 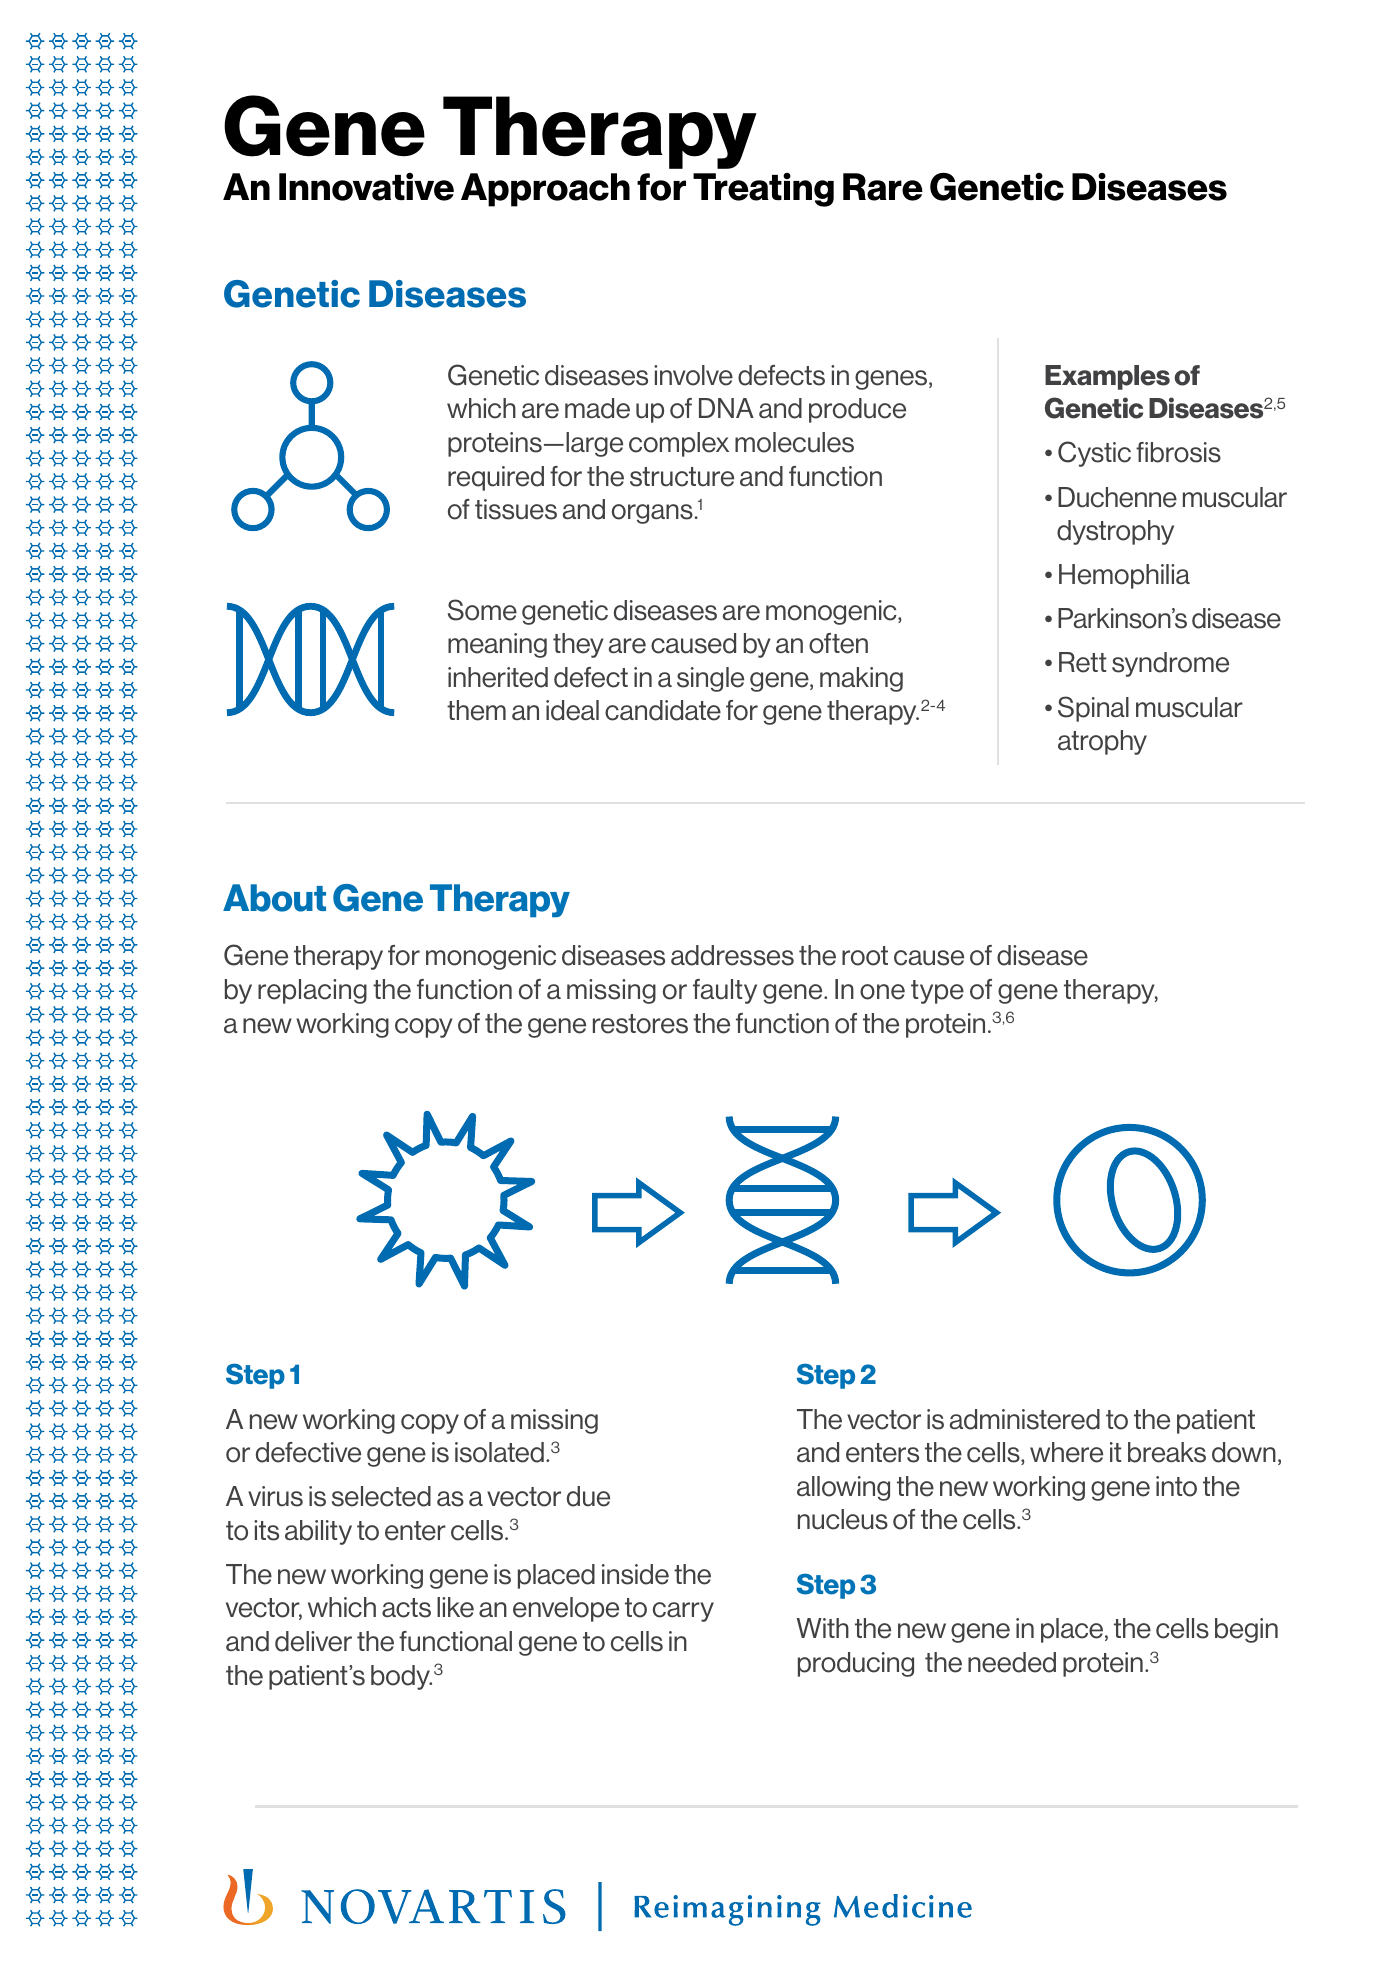 What do you see at coordinates (366, 187) in the screenshot?
I see `Innovative` at bounding box center [366, 187].
